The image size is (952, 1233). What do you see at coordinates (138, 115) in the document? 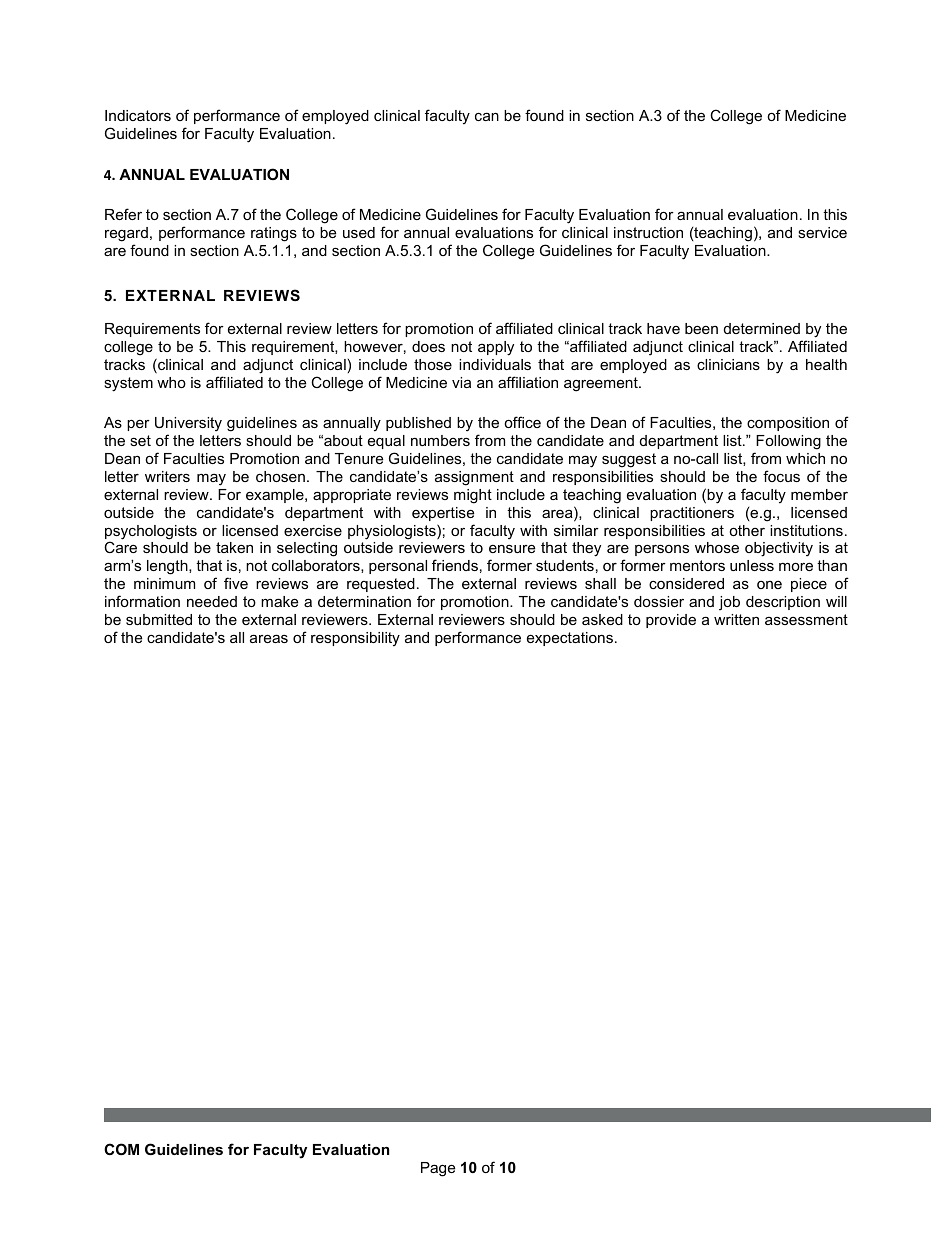
I see `Indicators` at bounding box center [138, 115].
